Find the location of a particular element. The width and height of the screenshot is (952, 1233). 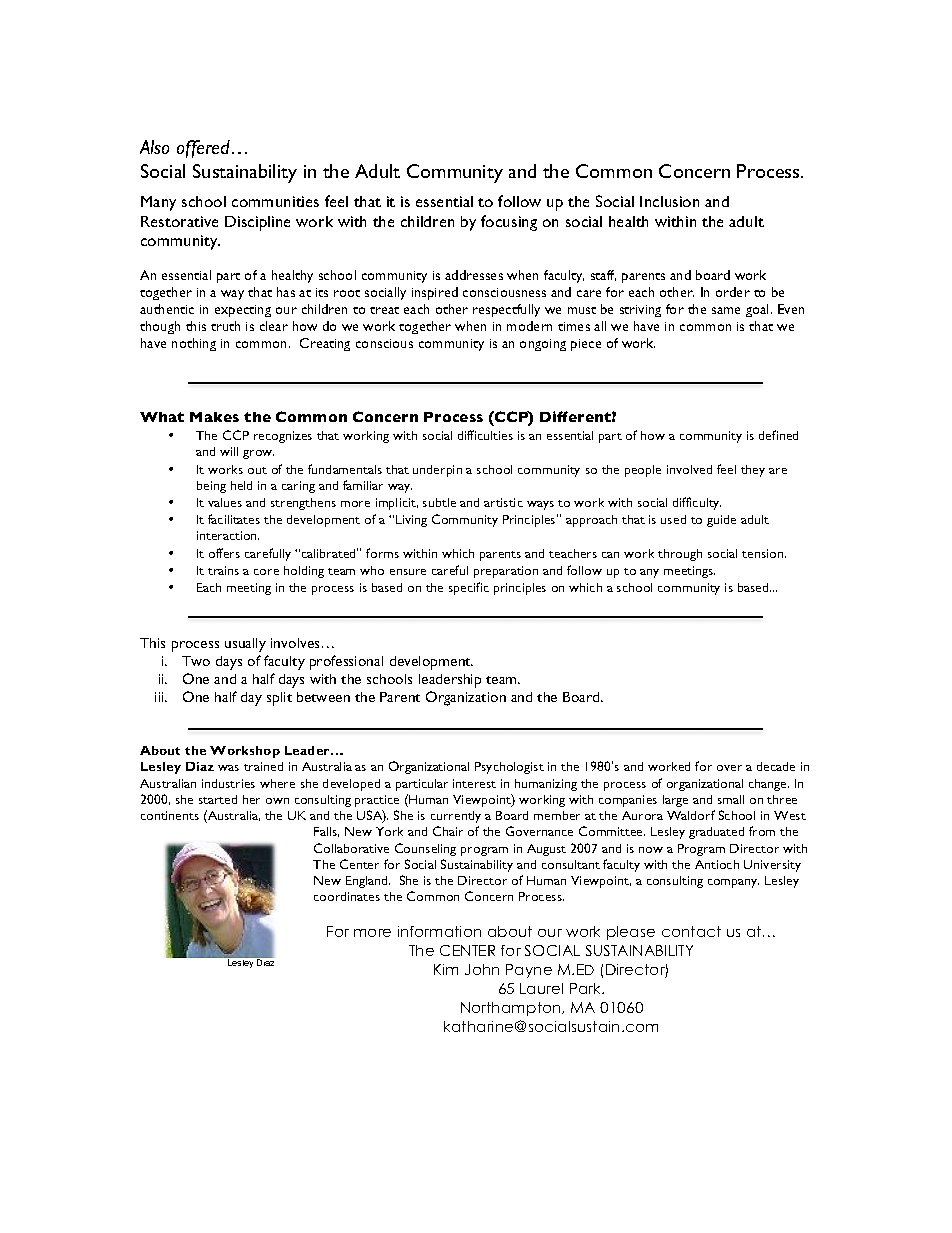

offered is located at coordinates (205, 149).
